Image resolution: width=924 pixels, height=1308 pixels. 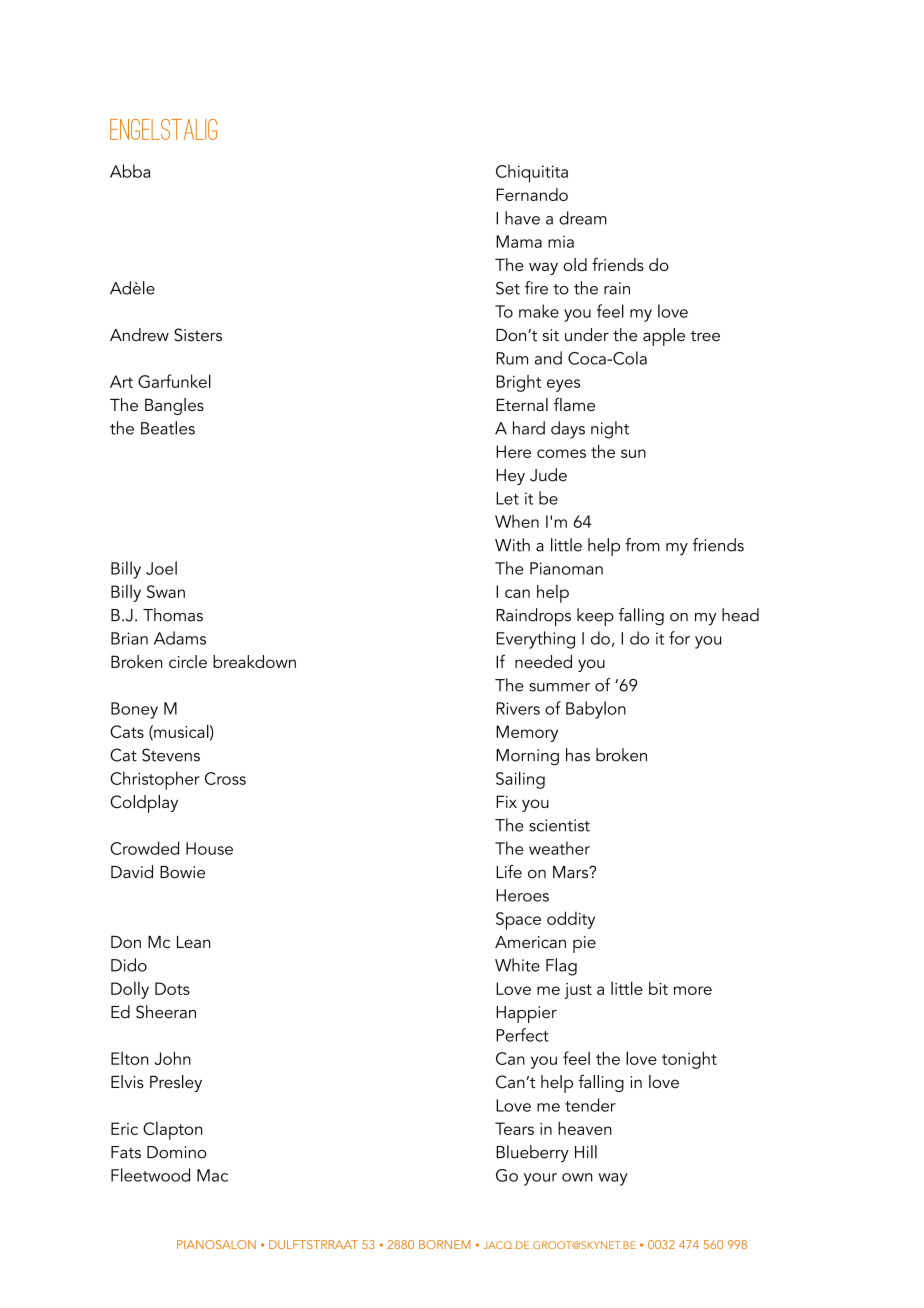 What do you see at coordinates (514, 1128) in the screenshot?
I see `Tears` at bounding box center [514, 1128].
